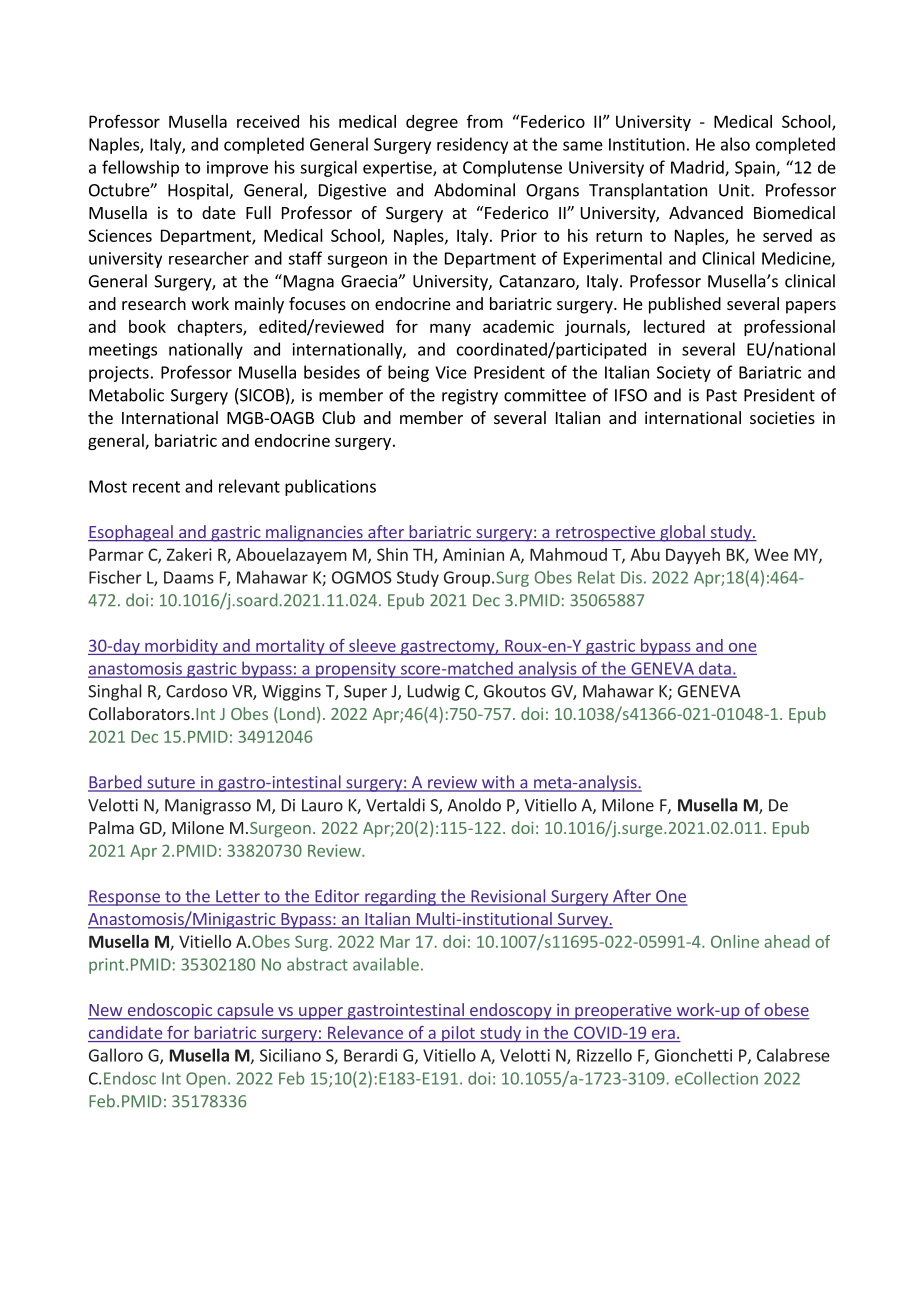 The image size is (924, 1309). Describe the element at coordinates (735, 144) in the screenshot. I see `also` at that location.
